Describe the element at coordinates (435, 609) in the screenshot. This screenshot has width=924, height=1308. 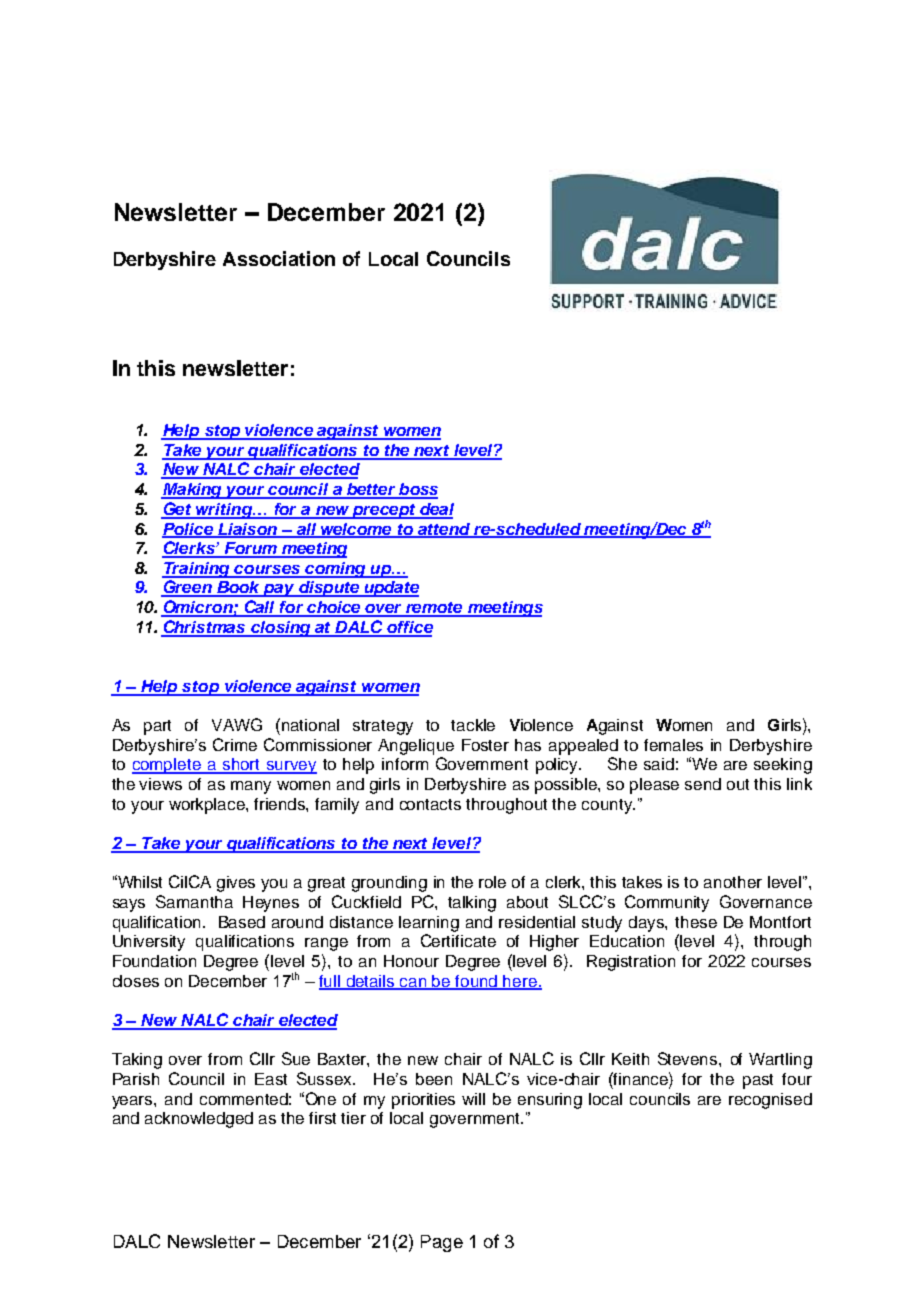
I see `remote` at that location.
